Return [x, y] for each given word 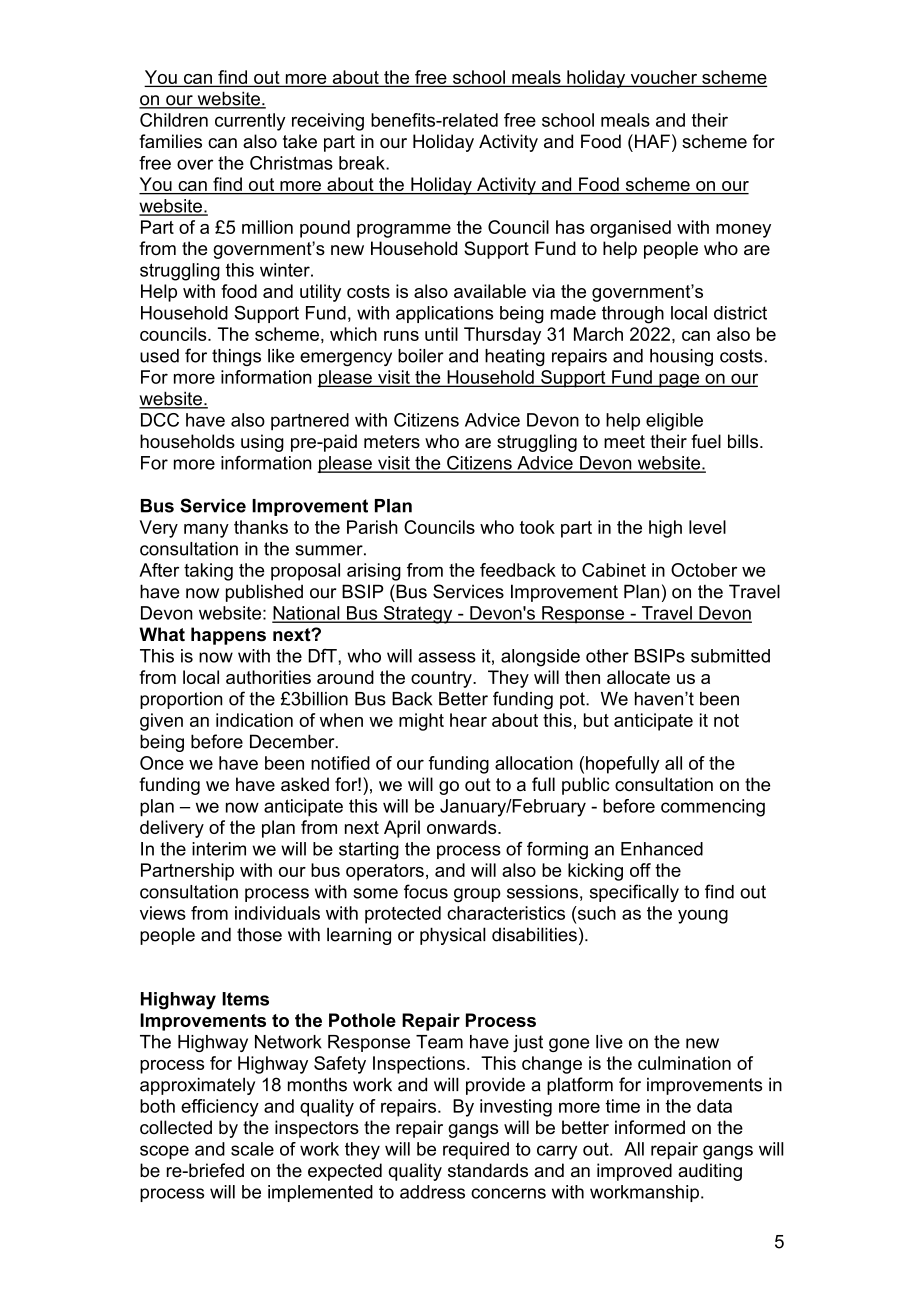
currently [250, 122]
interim [219, 849]
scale [252, 1149]
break [363, 163]
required [476, 1151]
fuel [706, 441]
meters [392, 442]
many [206, 531]
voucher [664, 78]
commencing [713, 808]
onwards [463, 827]
